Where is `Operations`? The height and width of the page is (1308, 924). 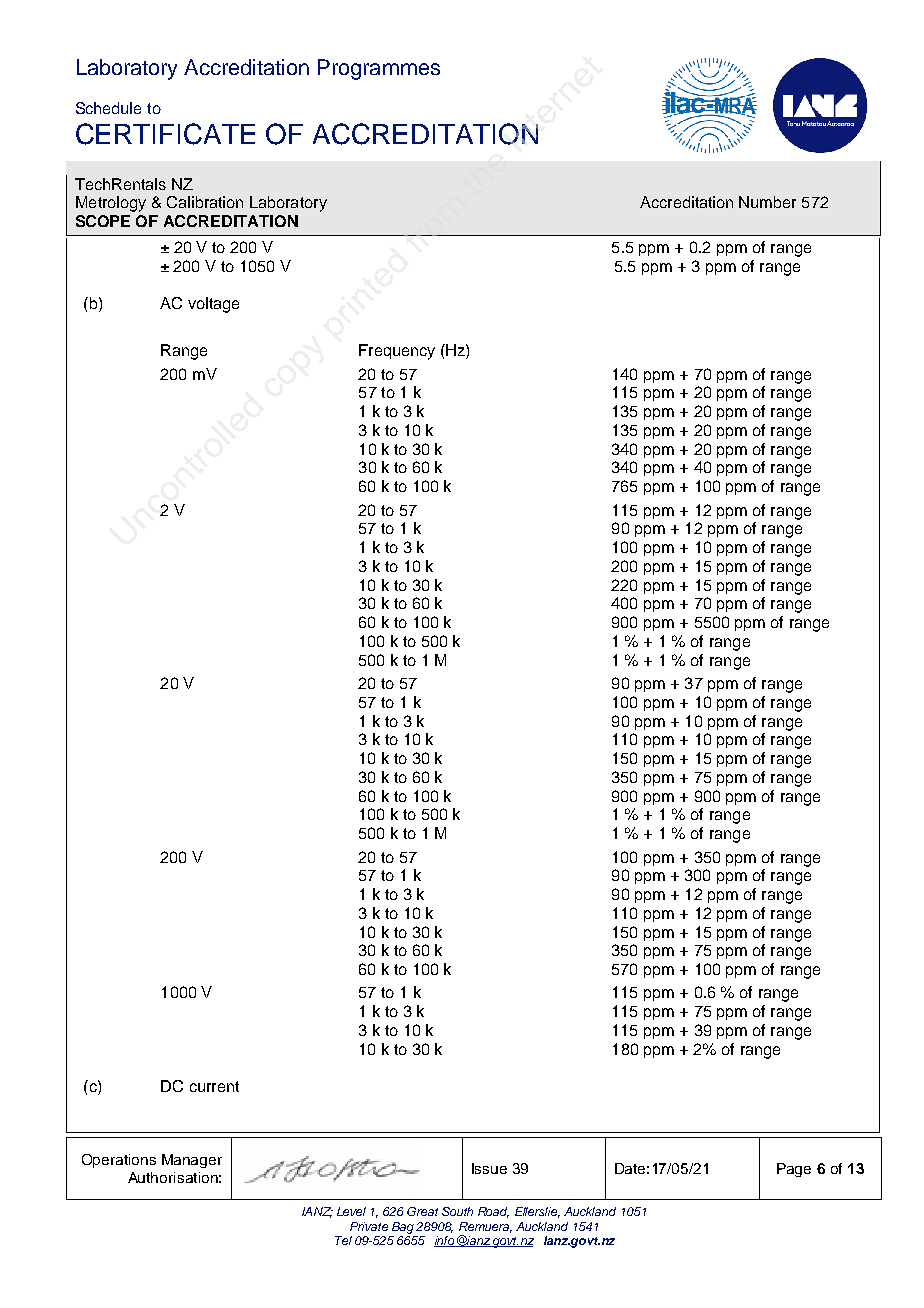
Operations is located at coordinates (119, 1161).
